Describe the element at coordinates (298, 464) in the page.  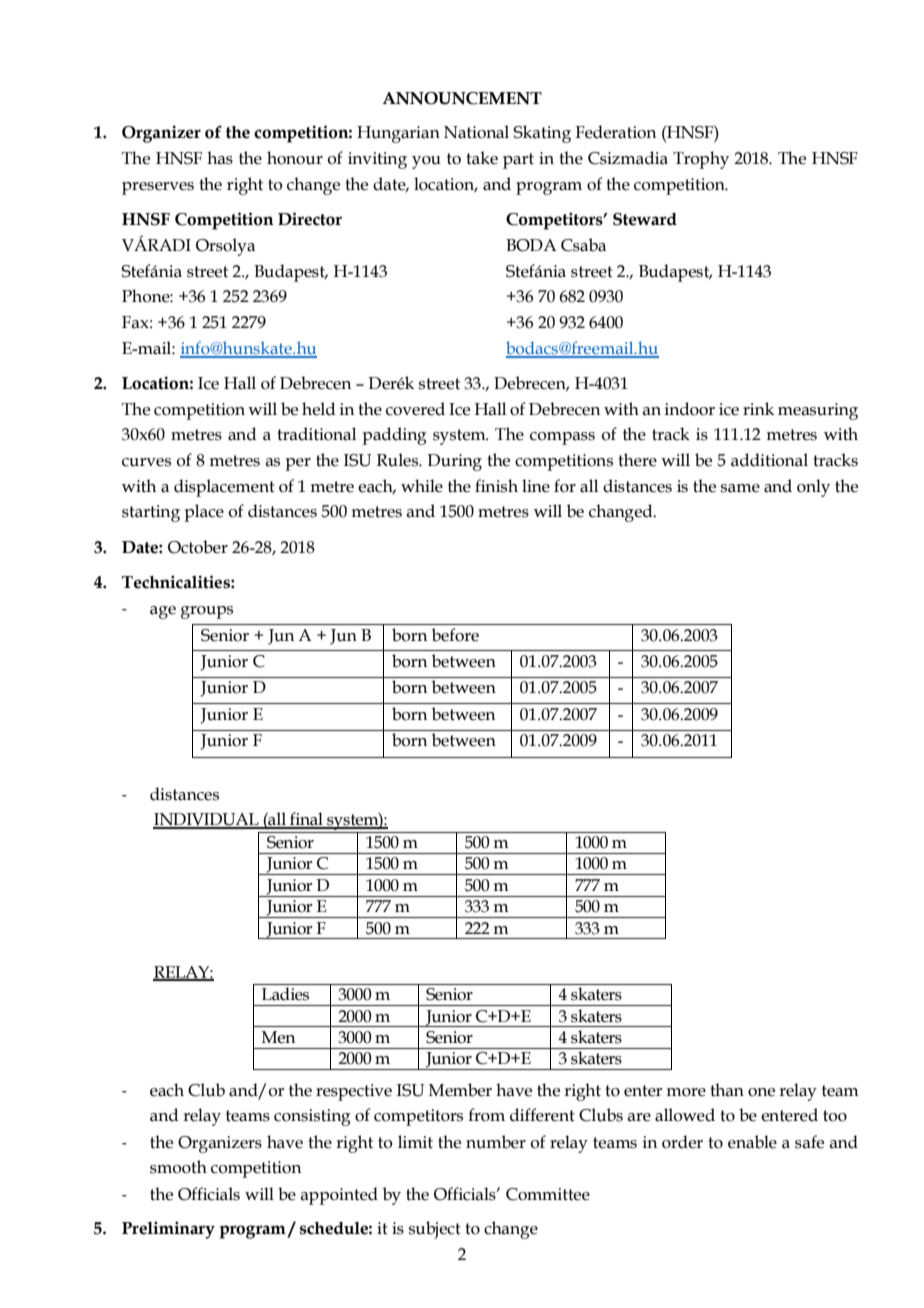
I see `per` at that location.
